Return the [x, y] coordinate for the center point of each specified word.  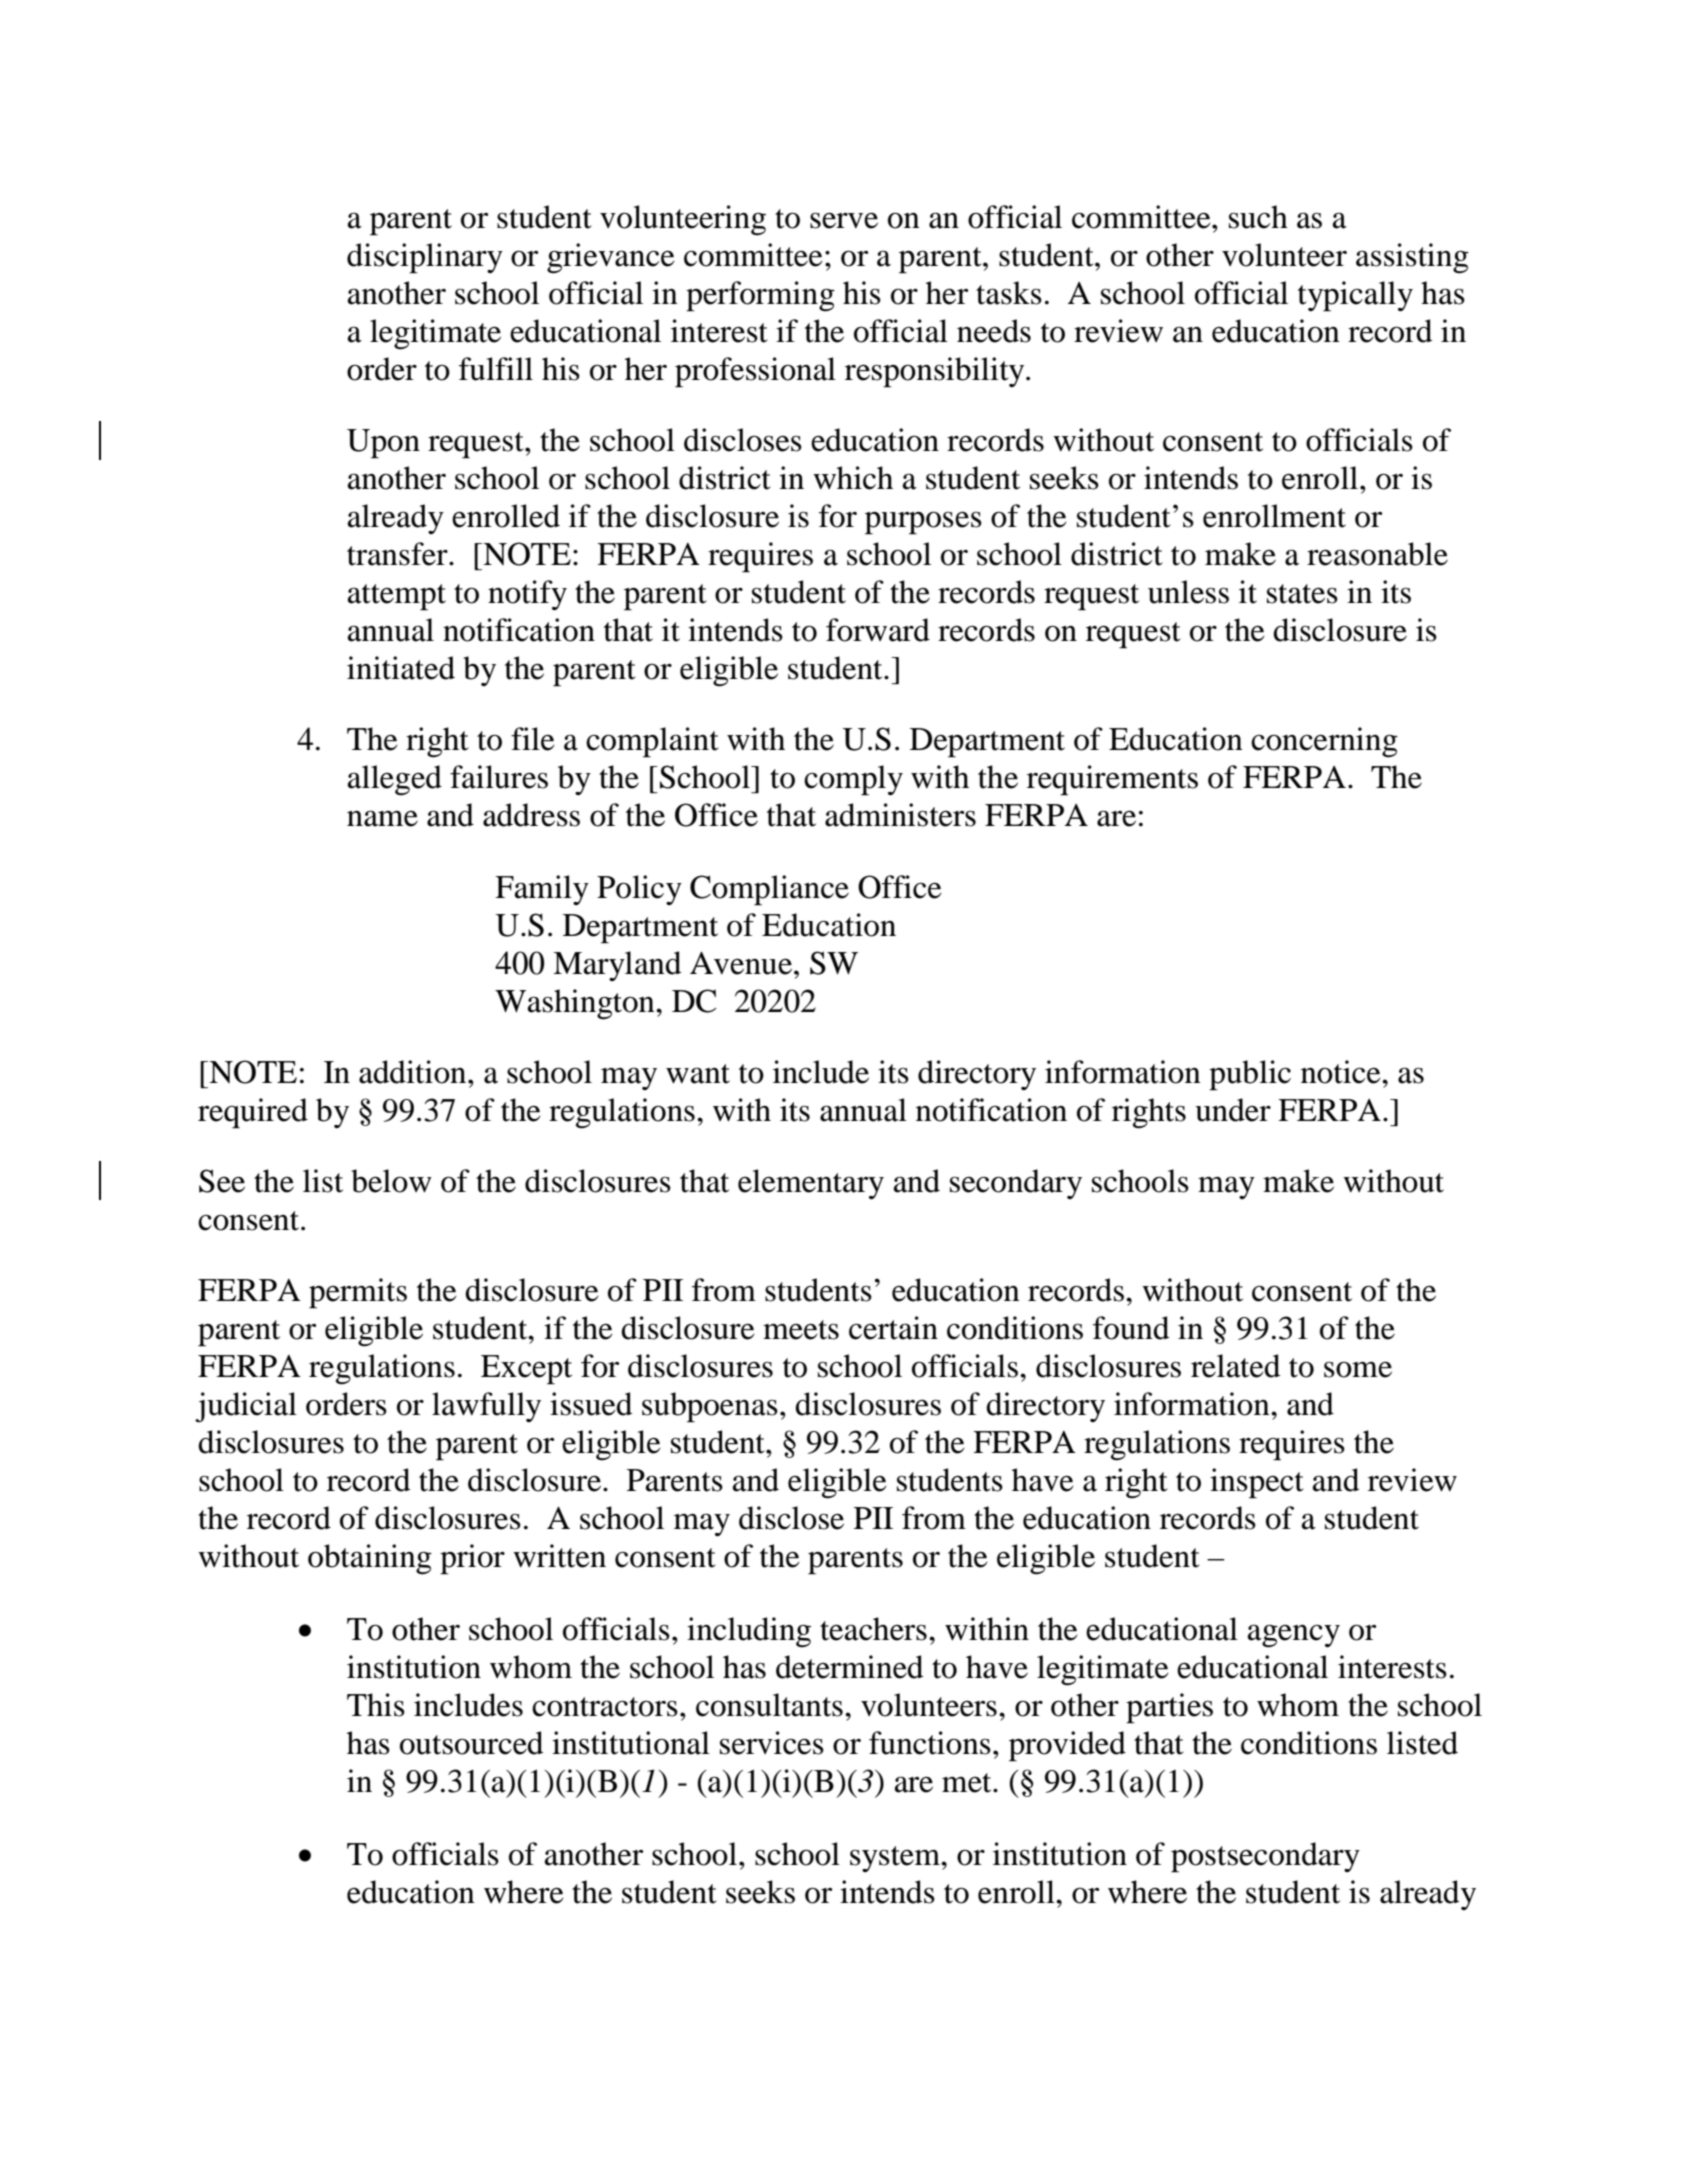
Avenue [742, 963]
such [1258, 217]
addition [414, 1072]
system [896, 1859]
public [1250, 1075]
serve [844, 220]
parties [1169, 1708]
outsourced [471, 1743]
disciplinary [425, 258]
